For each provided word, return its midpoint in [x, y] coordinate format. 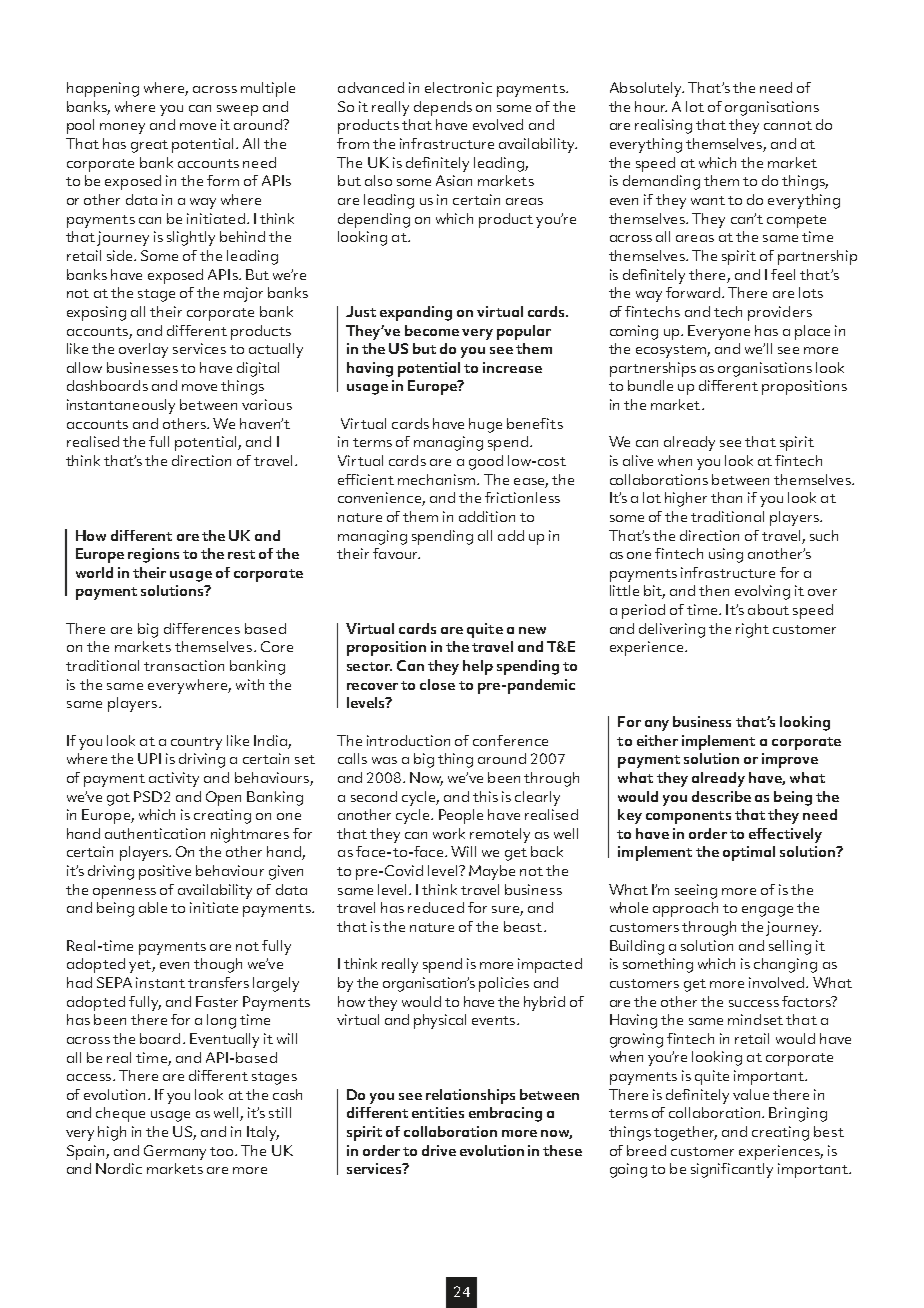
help [478, 667]
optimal [749, 853]
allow [84, 367]
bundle [650, 385]
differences [202, 628]
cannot [788, 125]
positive [165, 872]
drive [439, 1150]
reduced [436, 907]
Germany [175, 1152]
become [432, 330]
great [149, 146]
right [752, 630]
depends [443, 108]
